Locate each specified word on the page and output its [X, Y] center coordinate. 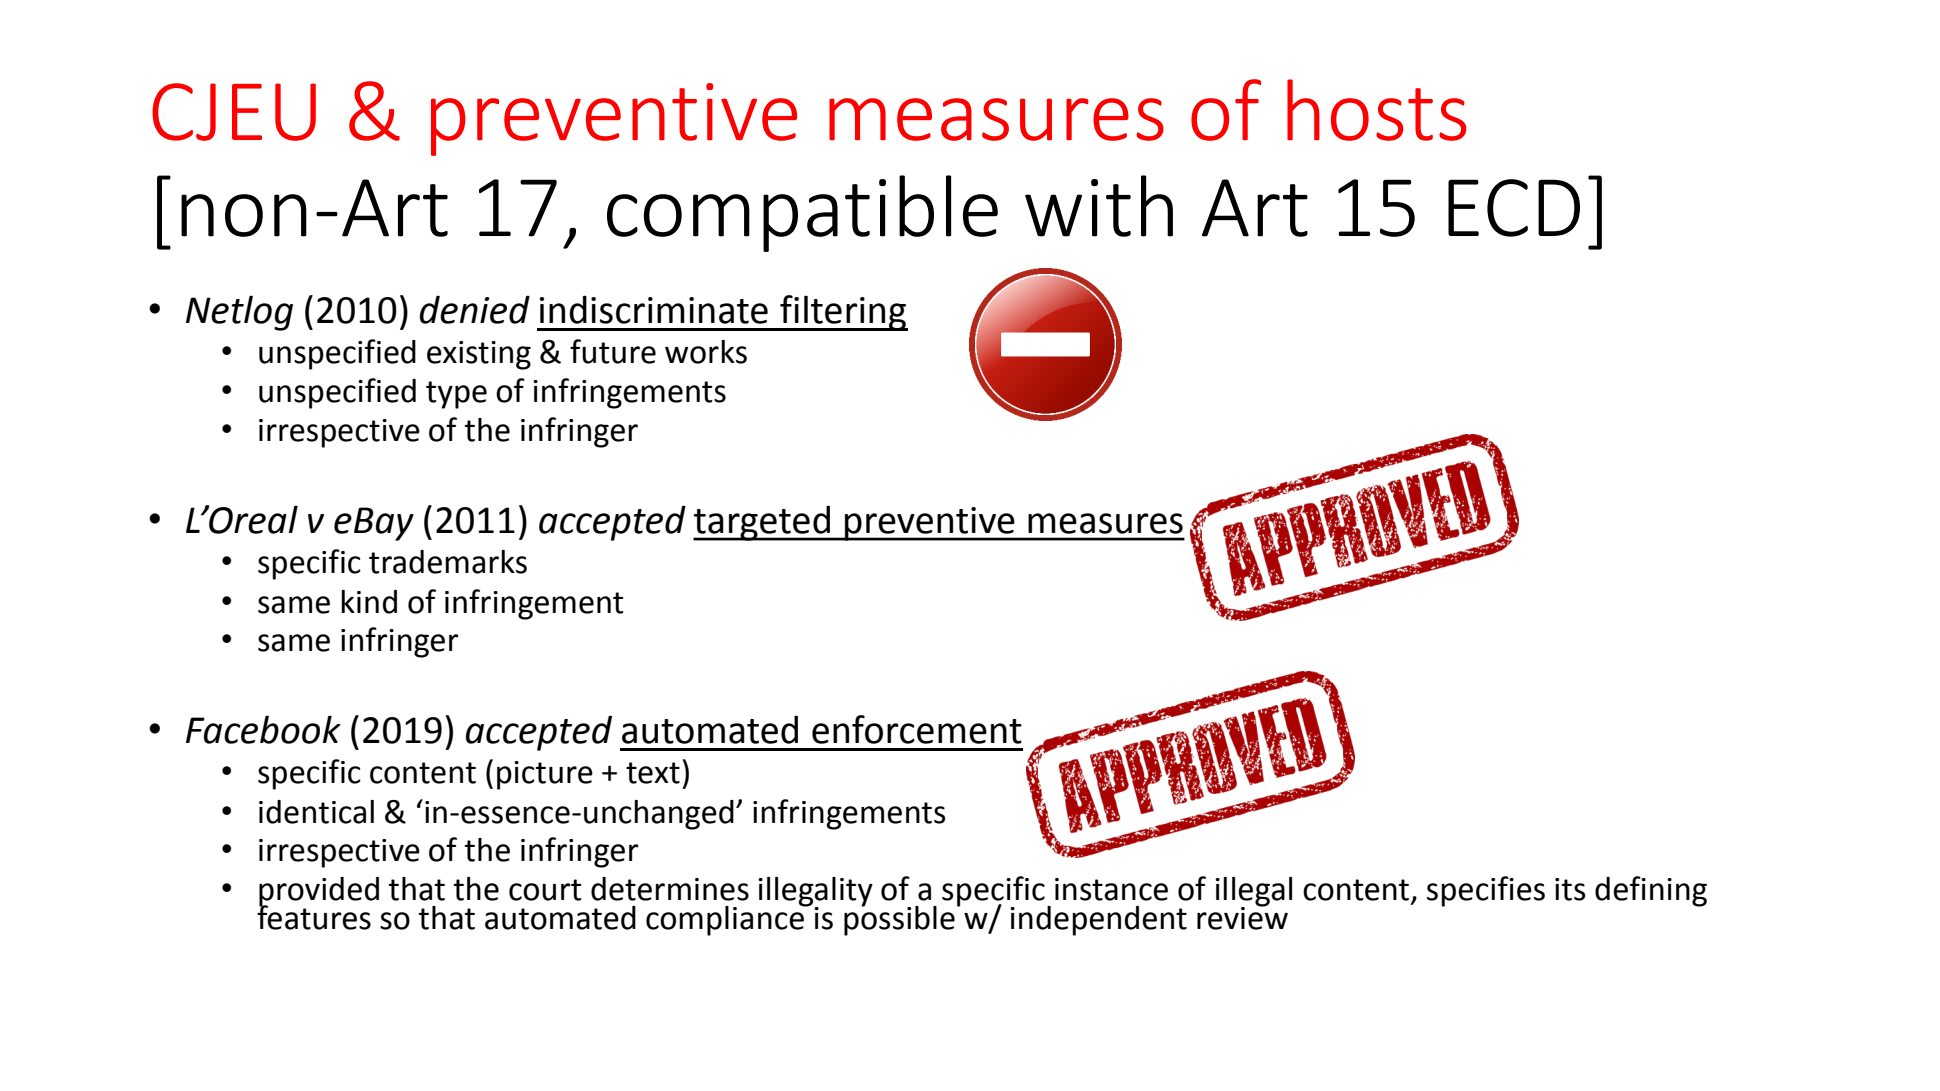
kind [369, 602]
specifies [1486, 891]
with [1099, 206]
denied [475, 309]
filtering [843, 313]
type [456, 395]
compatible [802, 213]
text [653, 773]
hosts [1376, 110]
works [706, 352]
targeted [762, 523]
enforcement [917, 729]
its [1570, 889]
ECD [1514, 208]
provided [319, 893]
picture [545, 775]
